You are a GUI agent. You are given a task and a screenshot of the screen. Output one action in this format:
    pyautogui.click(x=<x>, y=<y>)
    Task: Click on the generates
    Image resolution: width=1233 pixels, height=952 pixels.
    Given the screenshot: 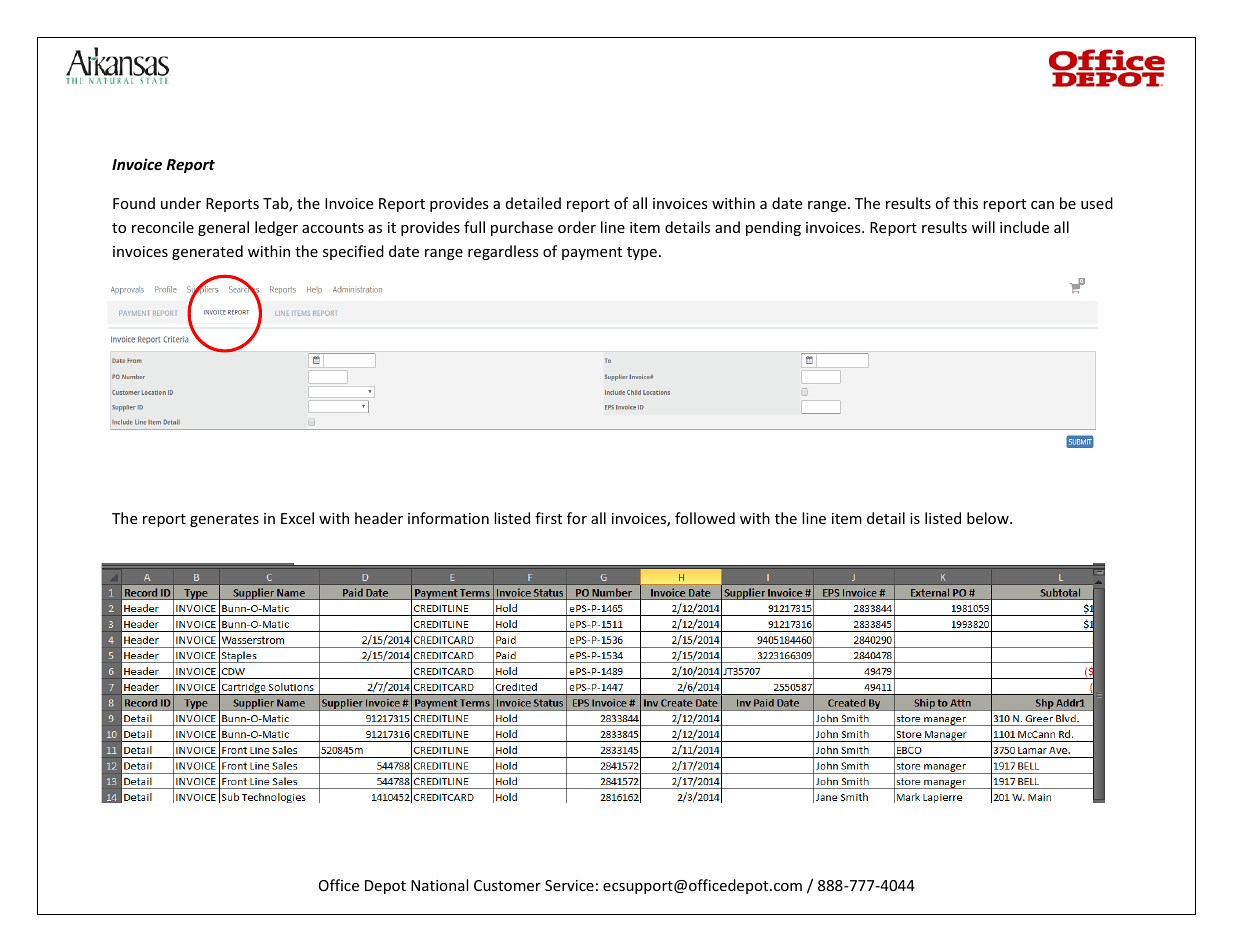 What is the action you would take?
    pyautogui.click(x=224, y=520)
